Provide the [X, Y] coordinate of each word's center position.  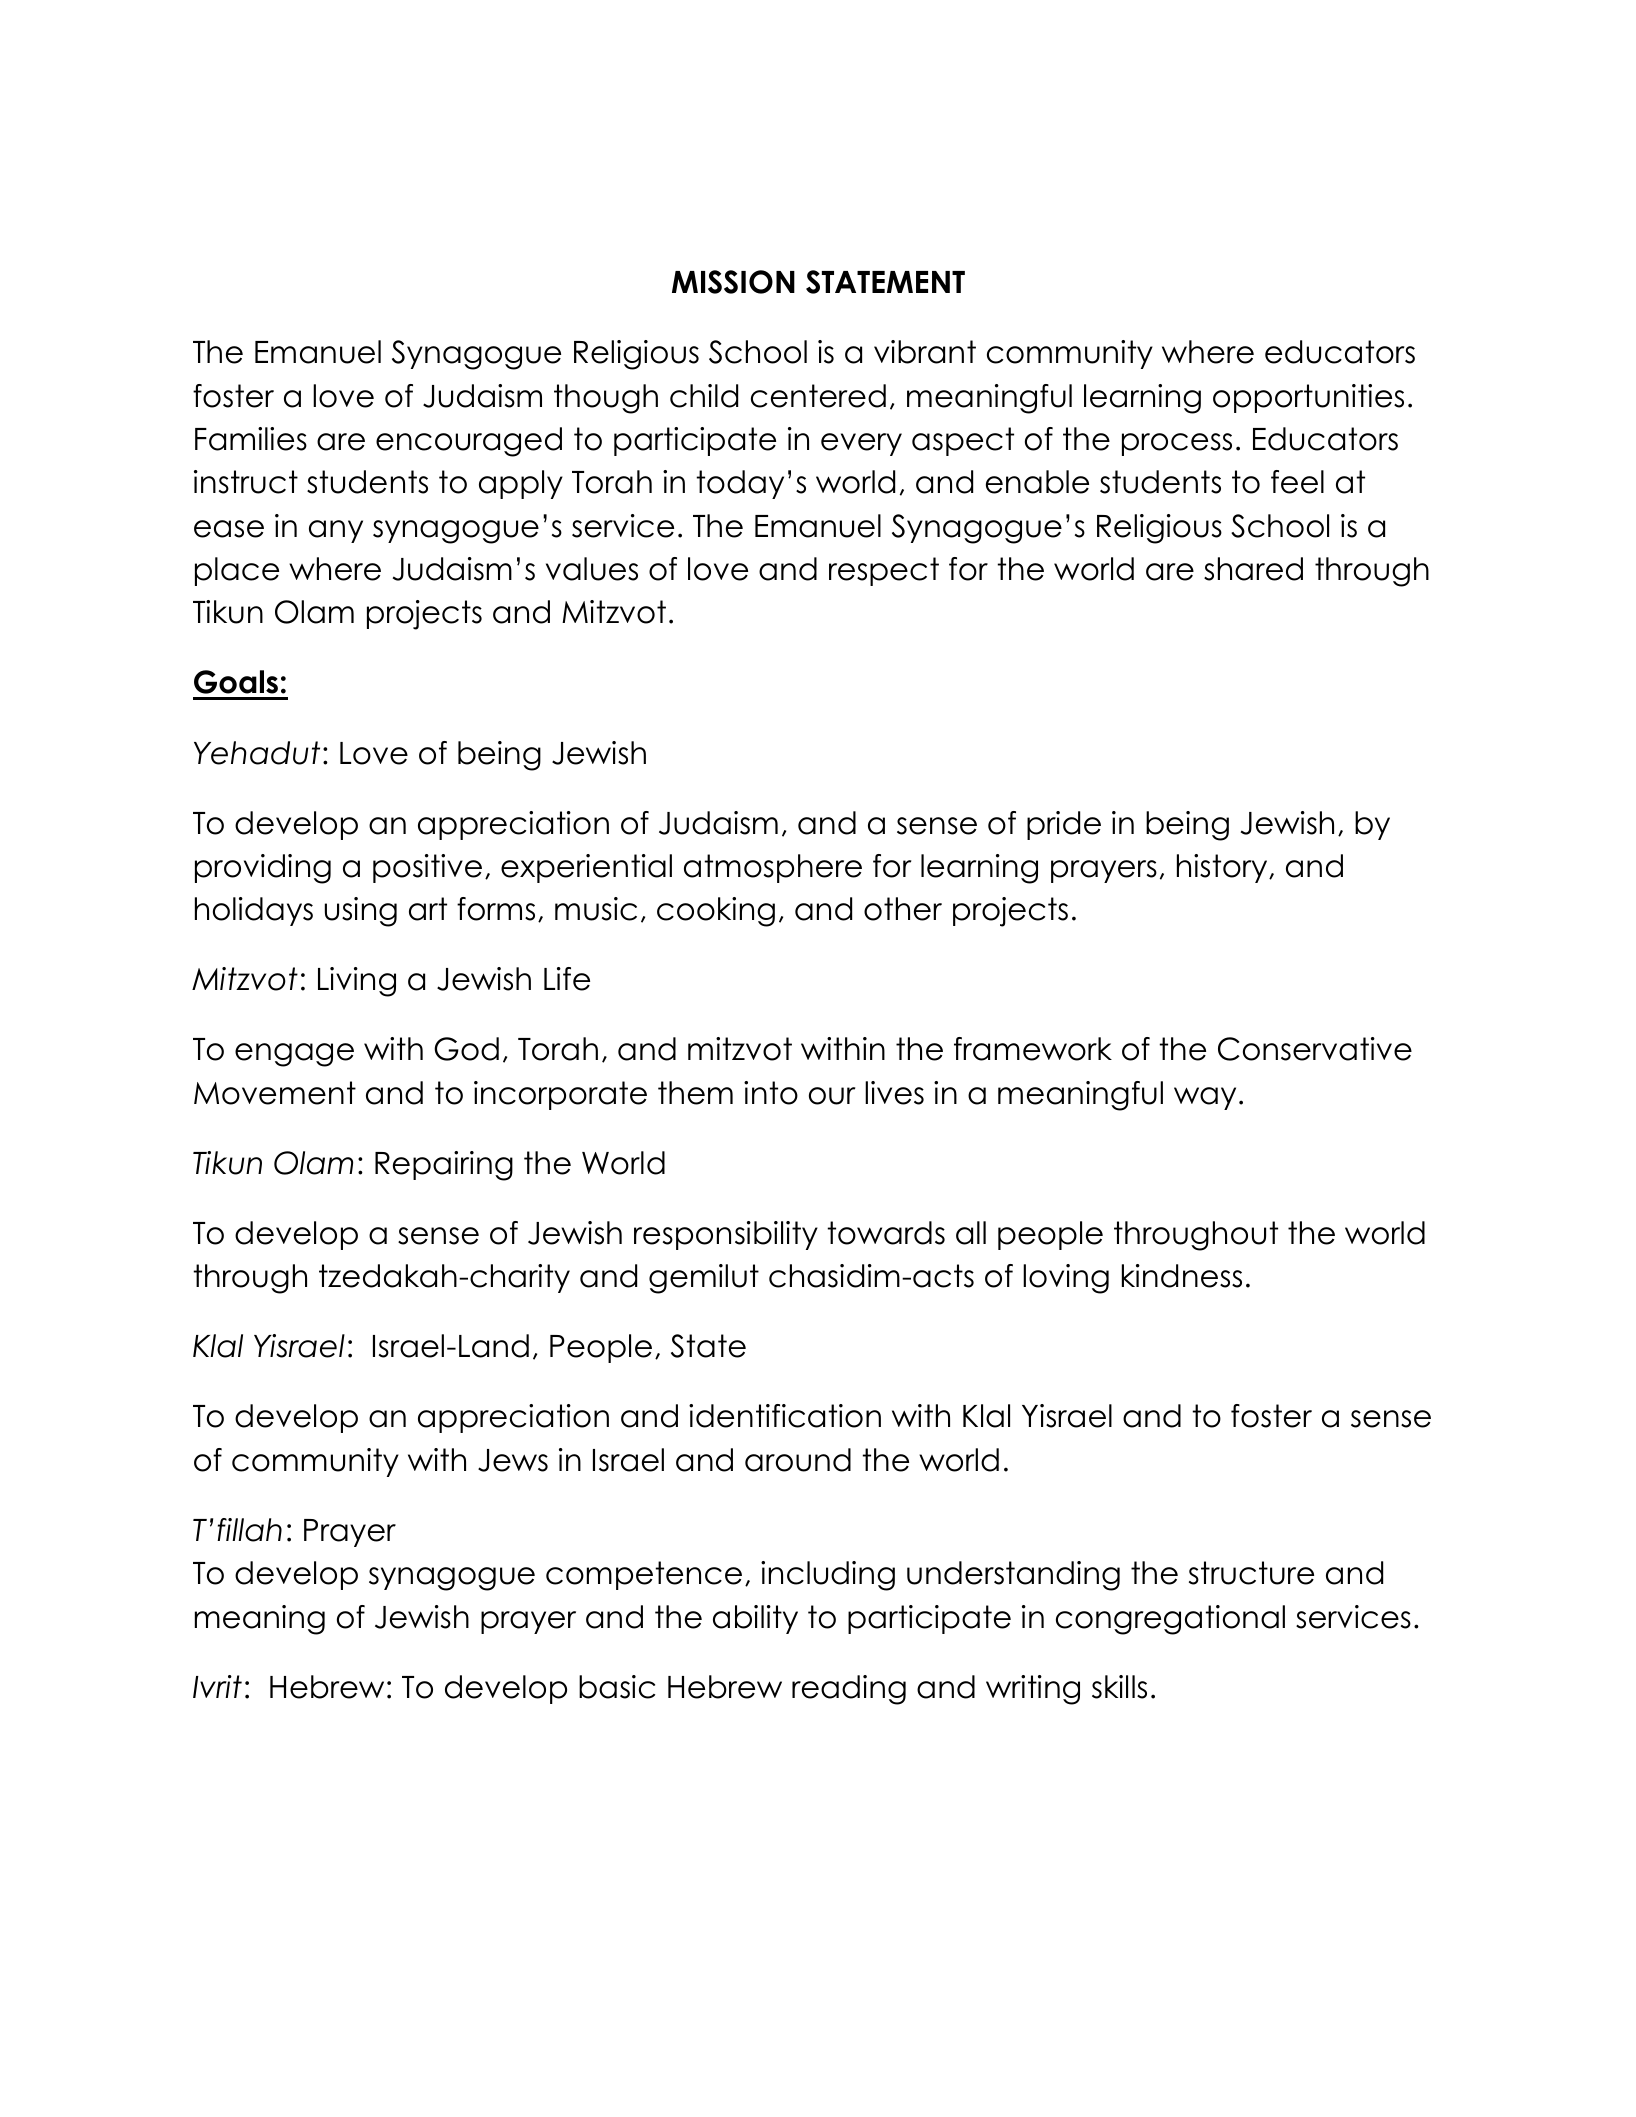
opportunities [1308, 398]
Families [251, 439]
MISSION [733, 282]
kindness [1182, 1276]
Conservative [1315, 1049]
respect [884, 571]
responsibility [726, 1235]
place [237, 571]
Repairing [444, 1166]
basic [617, 1687]
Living [357, 982]
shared [1253, 569]
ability [755, 1619]
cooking [716, 912]
